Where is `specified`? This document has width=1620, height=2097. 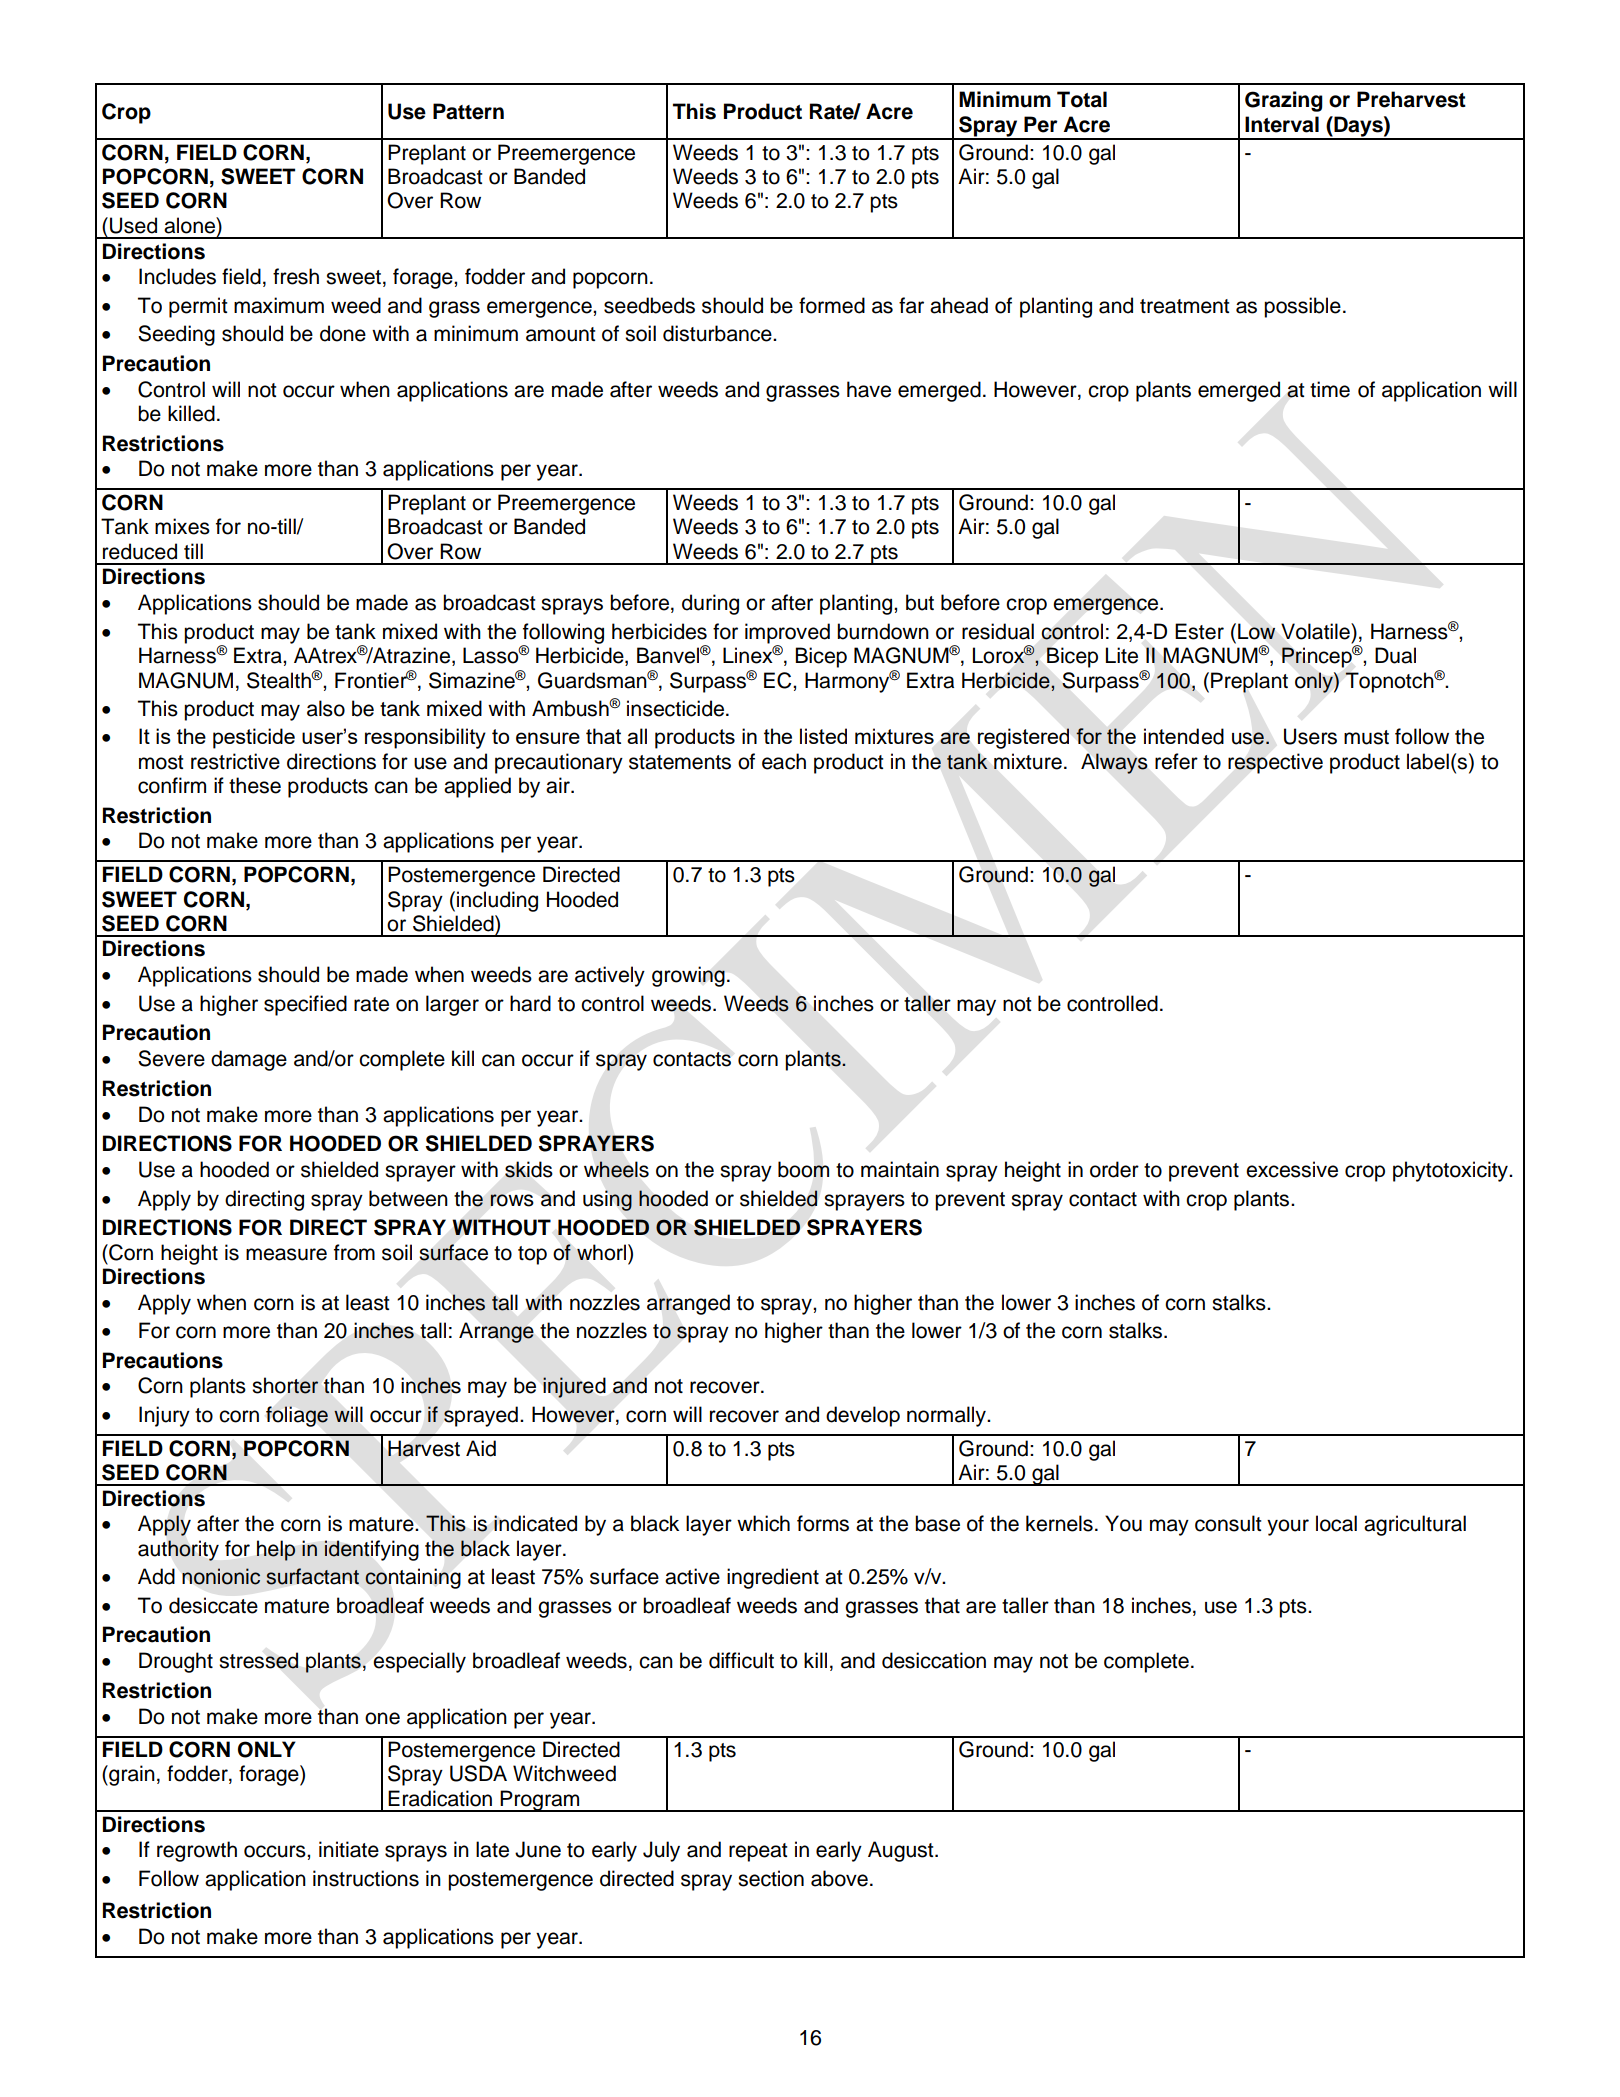 specified is located at coordinates (305, 1005).
